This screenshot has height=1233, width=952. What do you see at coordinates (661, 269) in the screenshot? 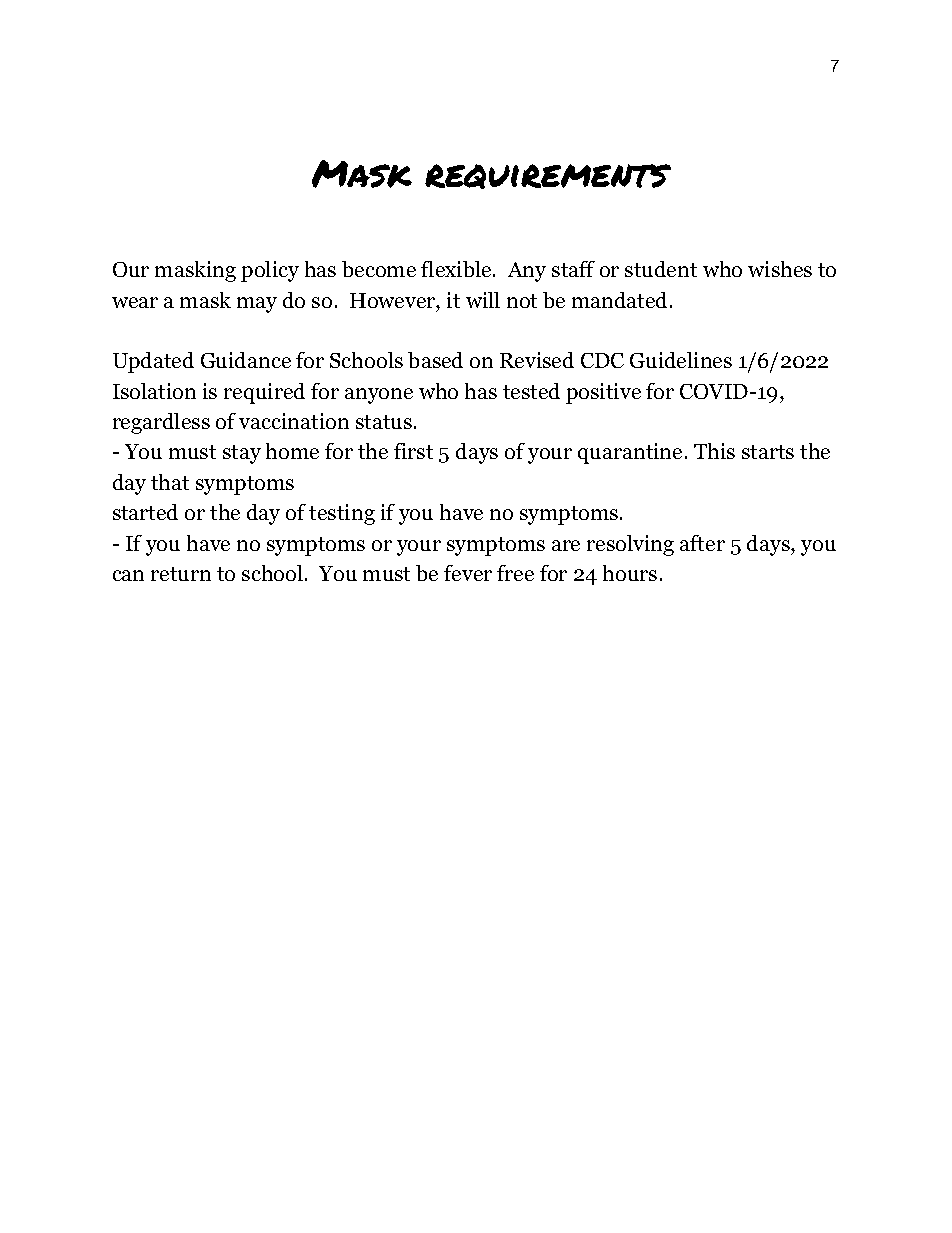
I see `student` at bounding box center [661, 269].
